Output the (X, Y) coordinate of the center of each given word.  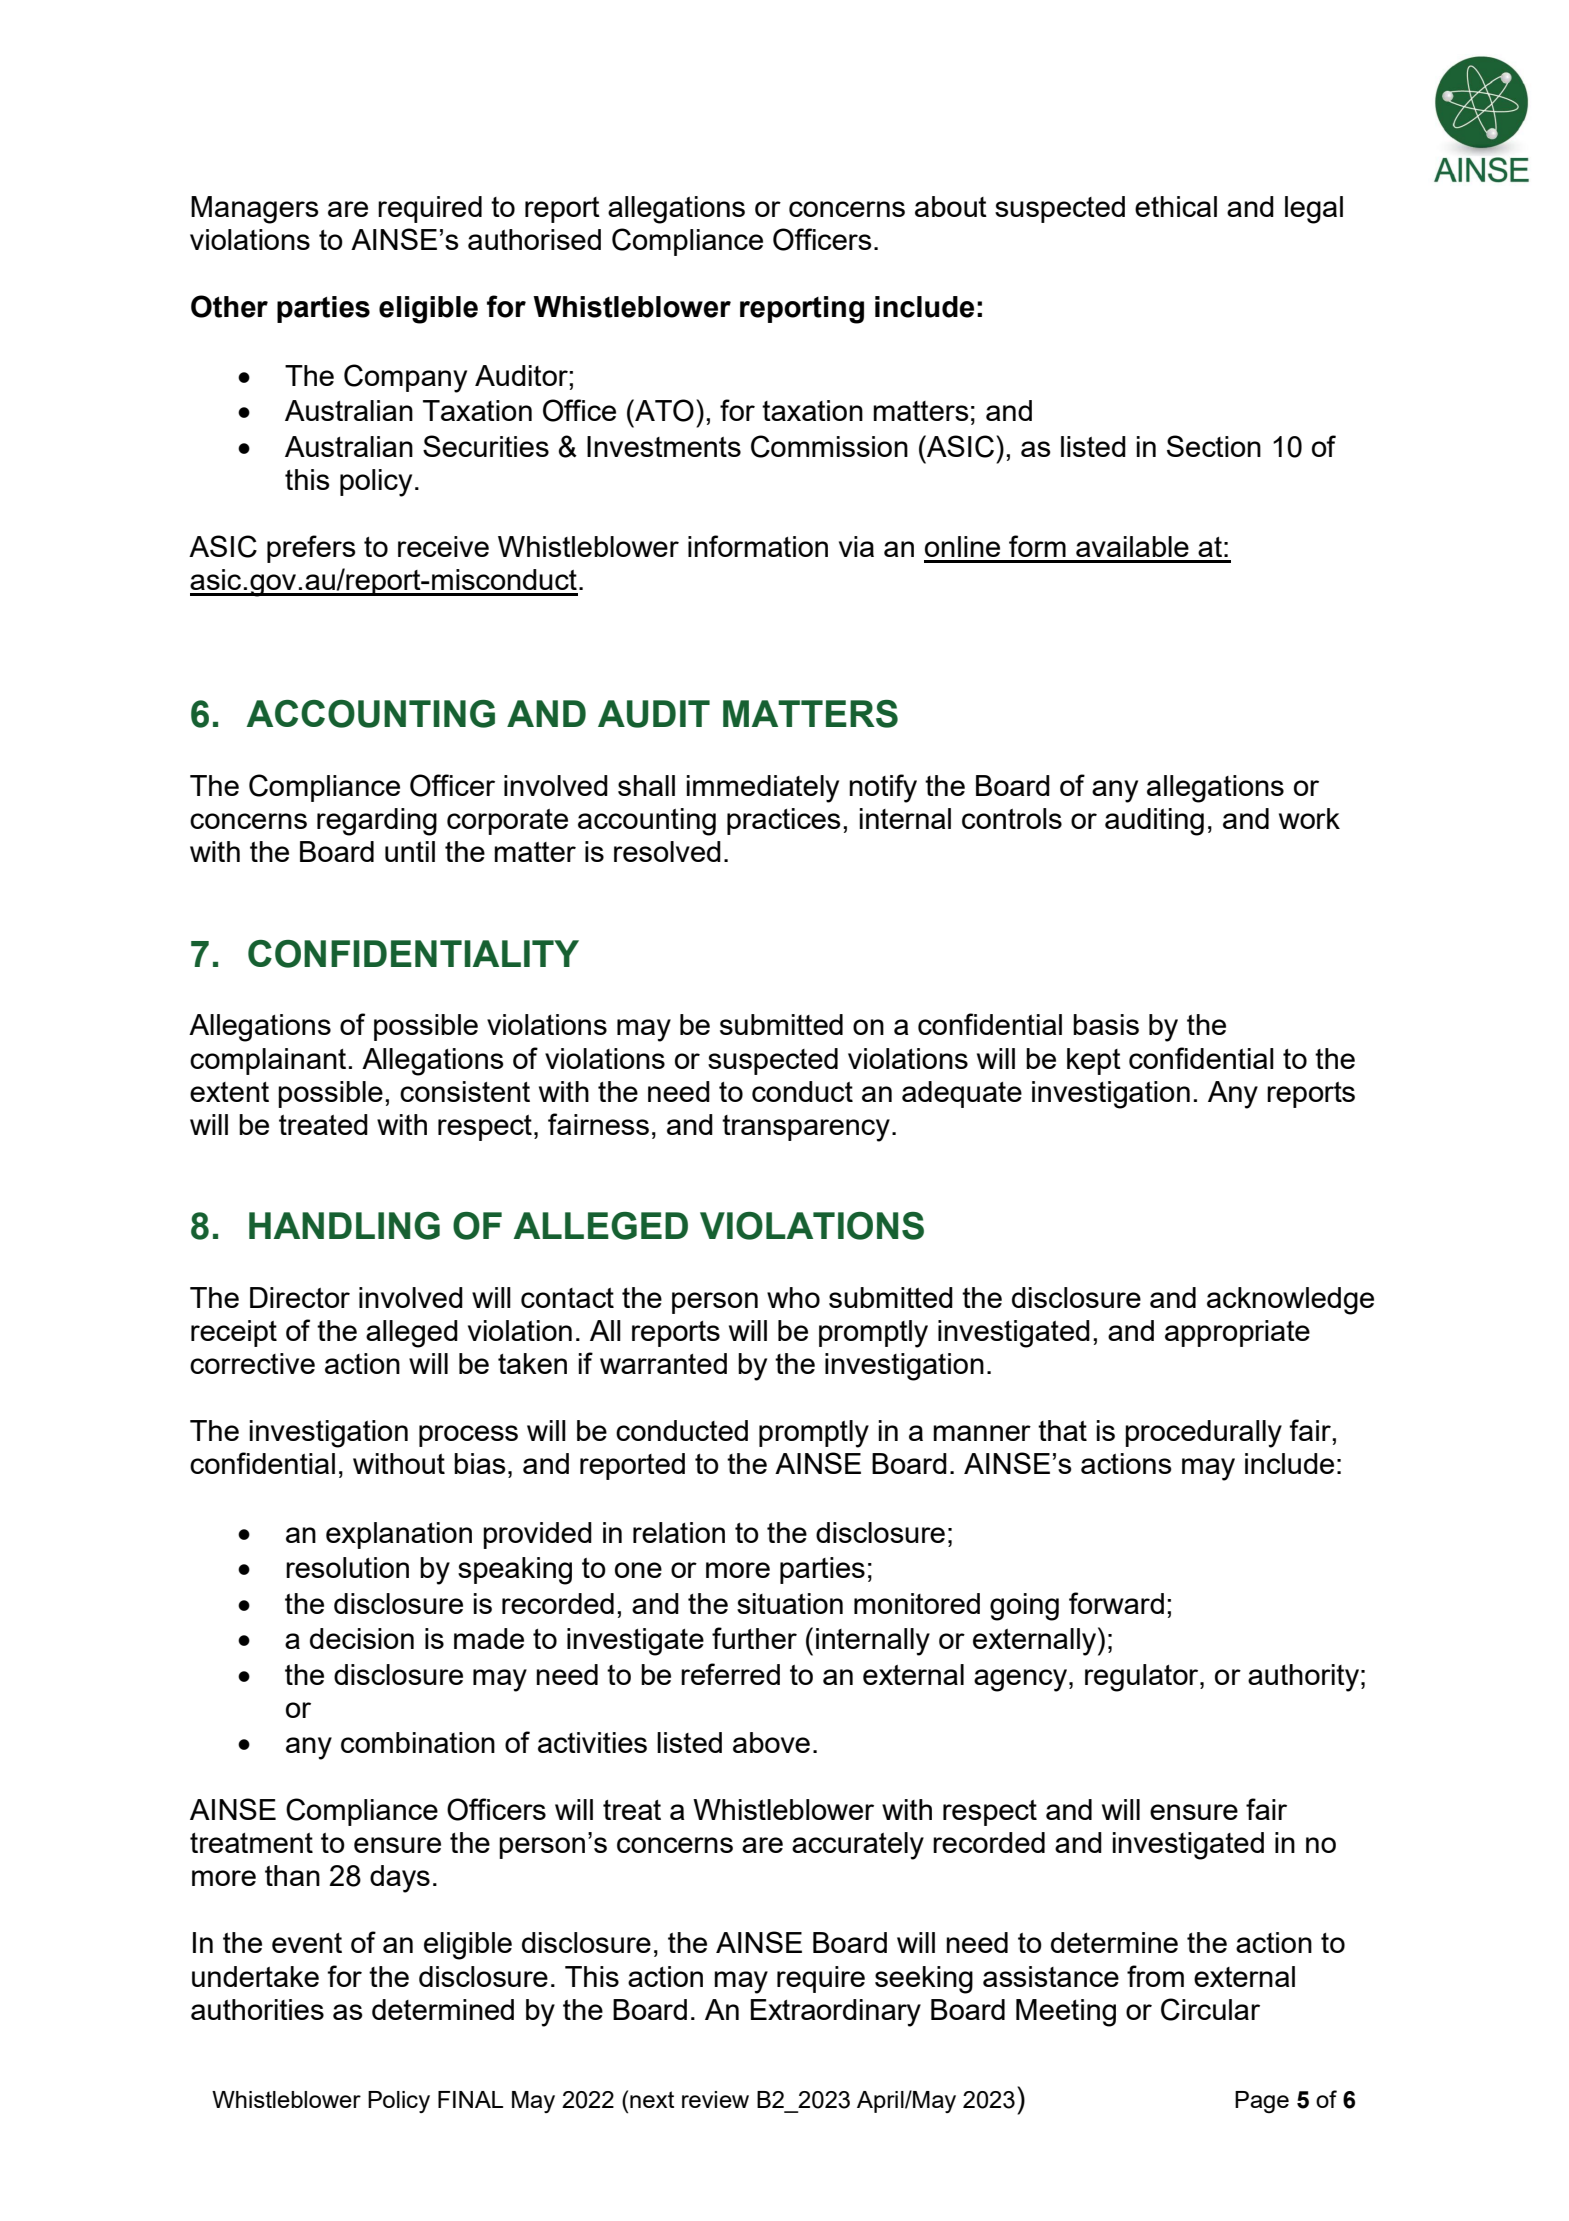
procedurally (1203, 1434)
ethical (1176, 206)
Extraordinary (836, 2013)
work (1309, 818)
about (951, 206)
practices (784, 821)
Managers (255, 210)
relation (679, 1532)
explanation (399, 1535)
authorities (257, 2009)
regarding (377, 822)
